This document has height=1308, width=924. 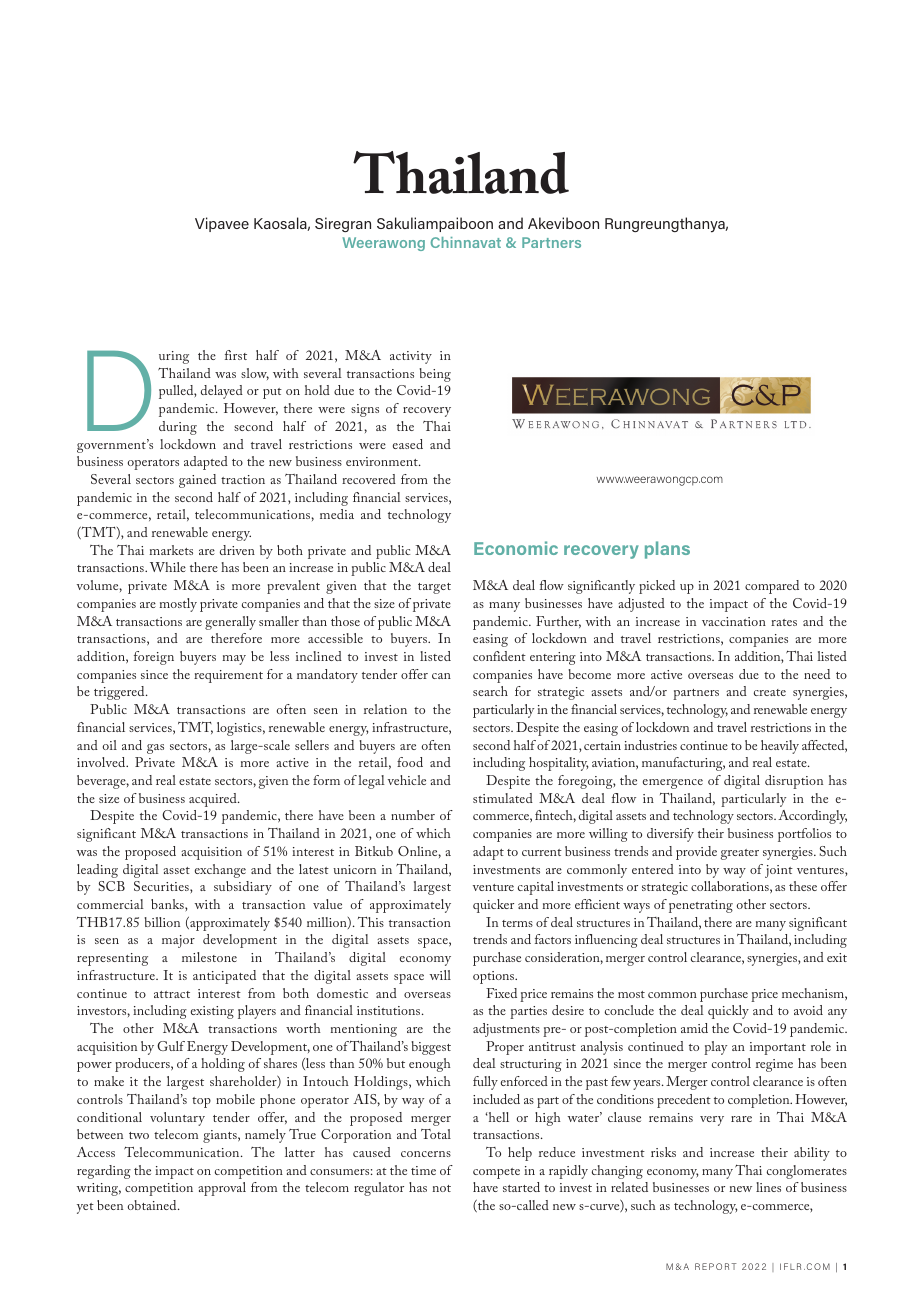 What do you see at coordinates (435, 375) in the document?
I see `being` at bounding box center [435, 375].
